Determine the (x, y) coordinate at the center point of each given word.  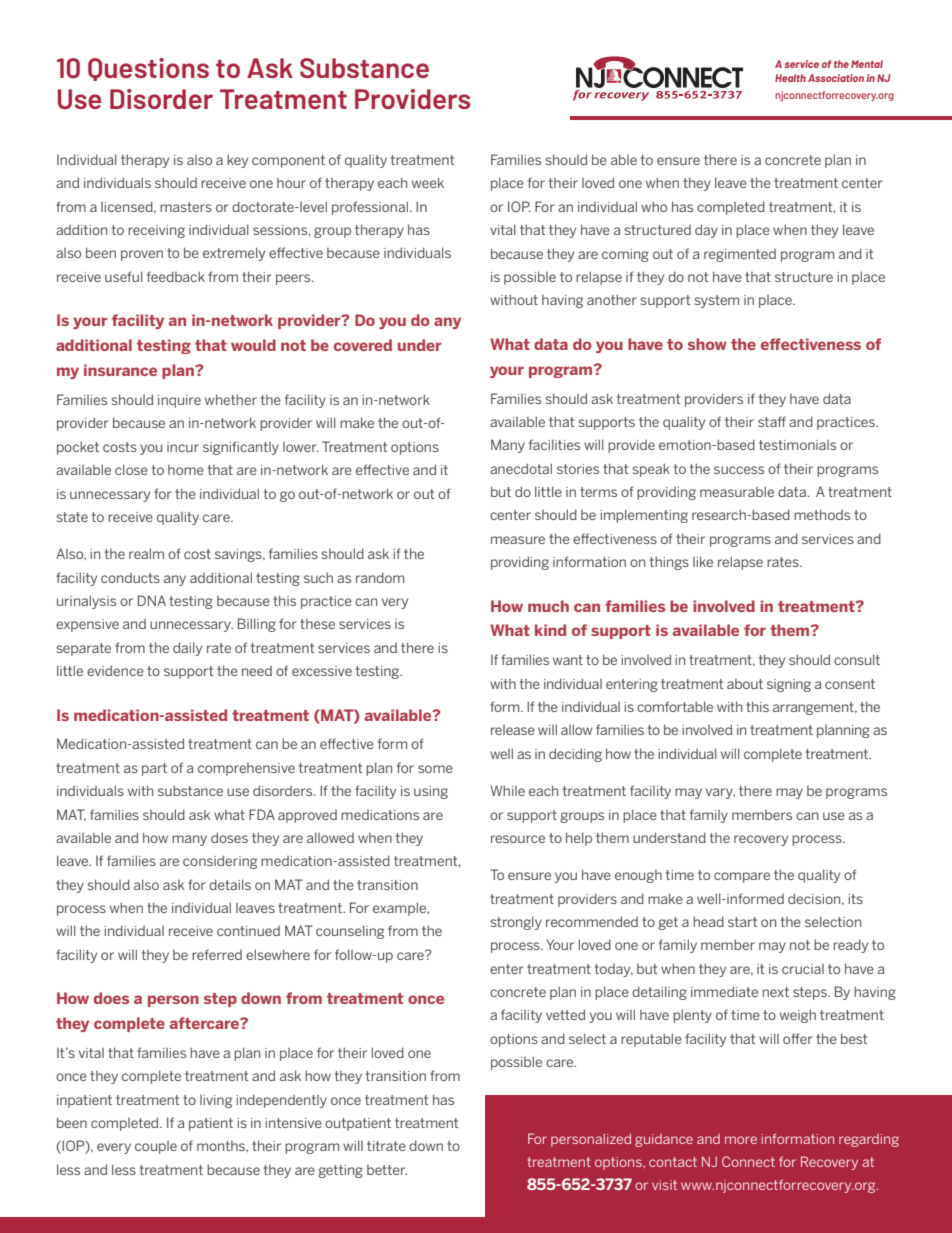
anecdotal (521, 468)
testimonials (797, 445)
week (428, 182)
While (507, 790)
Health (790, 78)
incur (183, 447)
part (154, 769)
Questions (148, 69)
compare (742, 877)
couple (156, 1147)
